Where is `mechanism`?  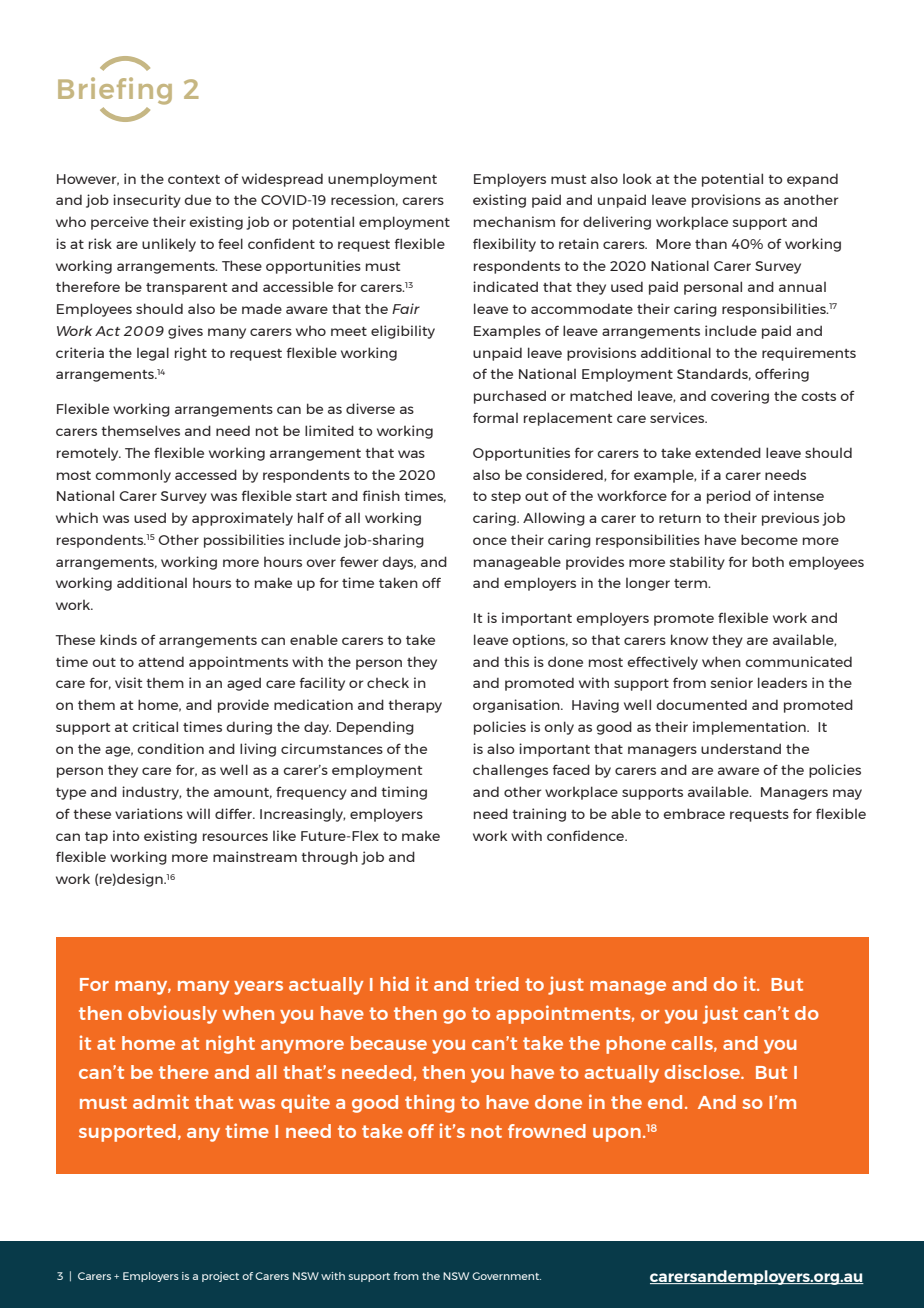 mechanism is located at coordinates (514, 221).
